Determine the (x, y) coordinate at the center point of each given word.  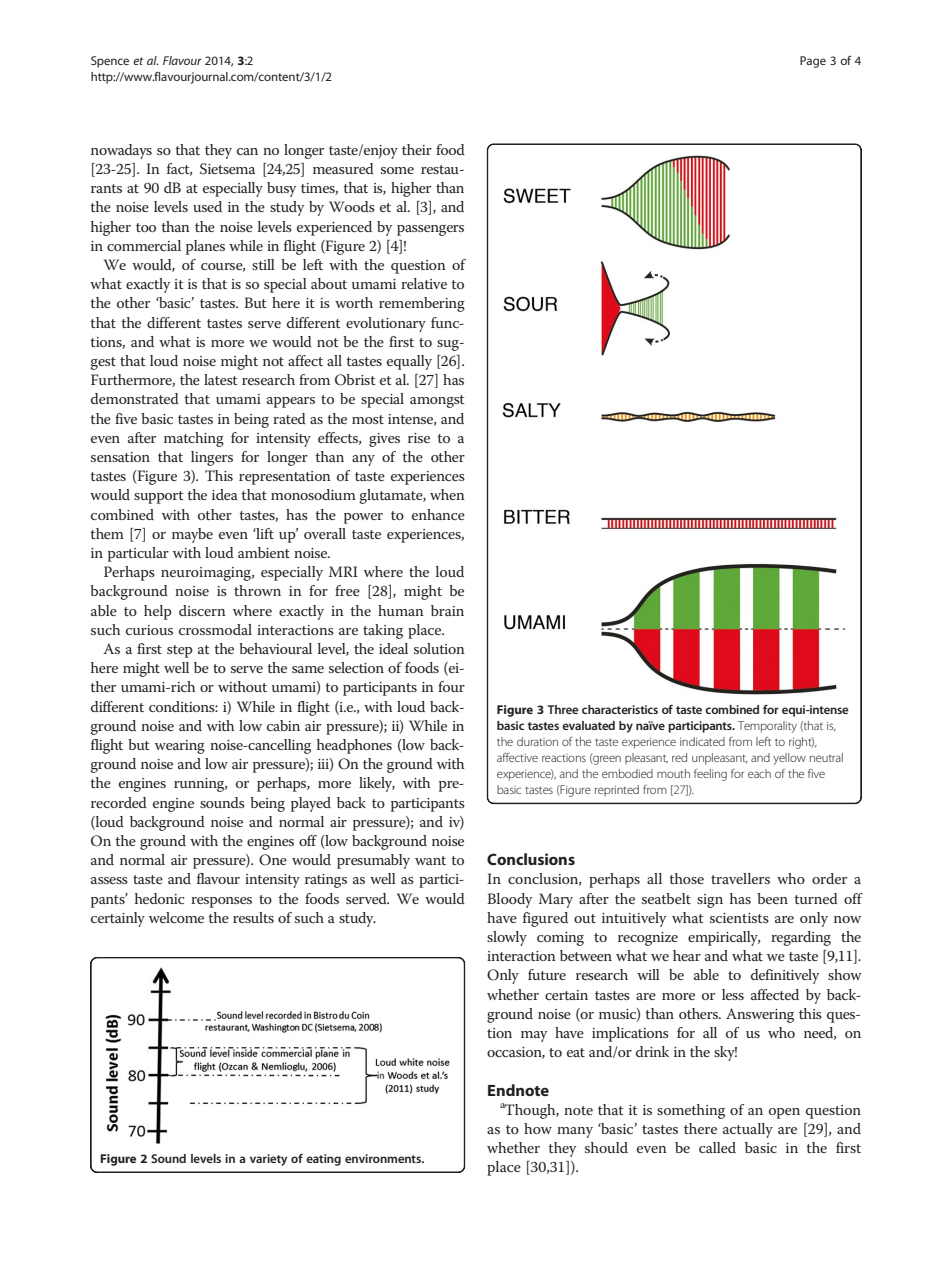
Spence (110, 62)
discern (202, 610)
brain (447, 610)
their (417, 149)
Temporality (767, 727)
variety (268, 1160)
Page (813, 62)
